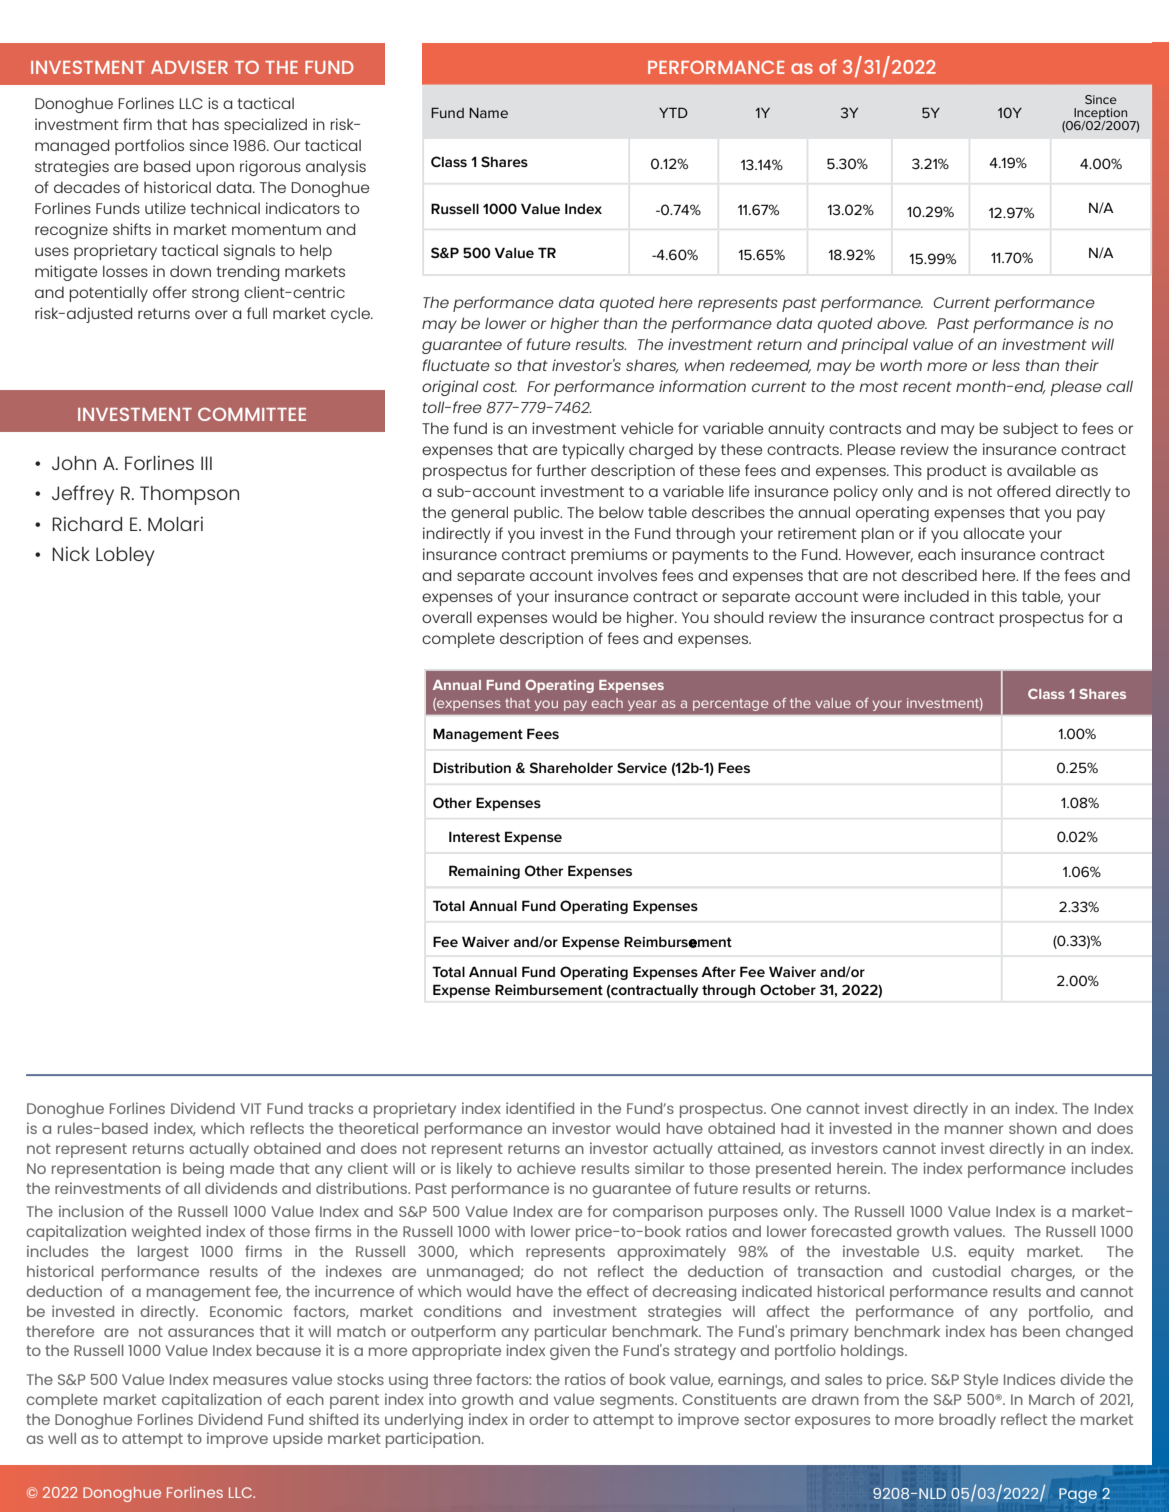 This page has height=1512, width=1169. Describe the element at coordinates (571, 767) in the page. I see `Shareholder` at that location.
